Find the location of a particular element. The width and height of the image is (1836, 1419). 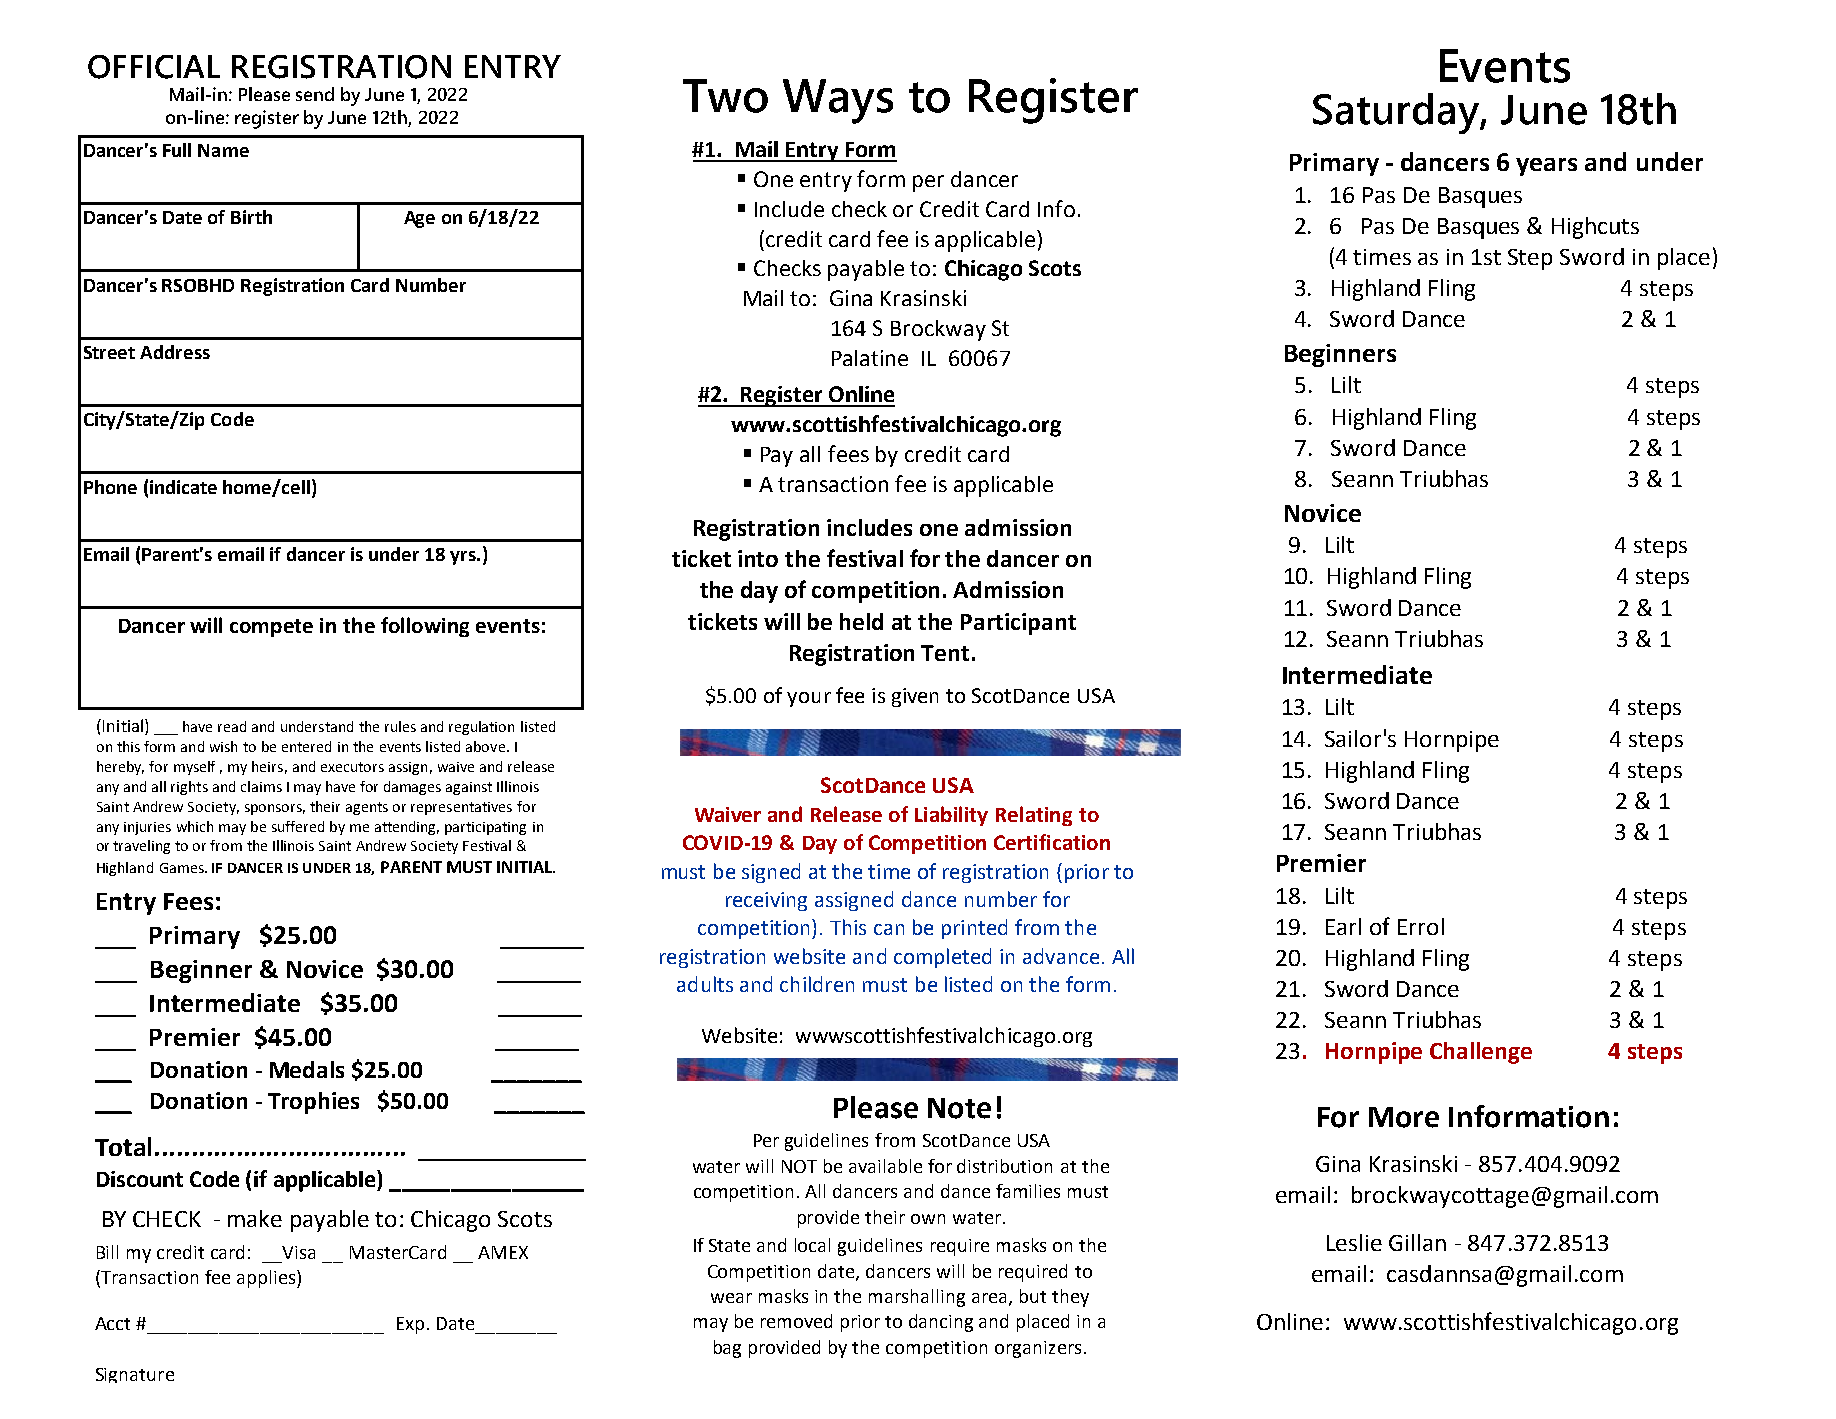

Saturday is located at coordinates (1397, 113).
